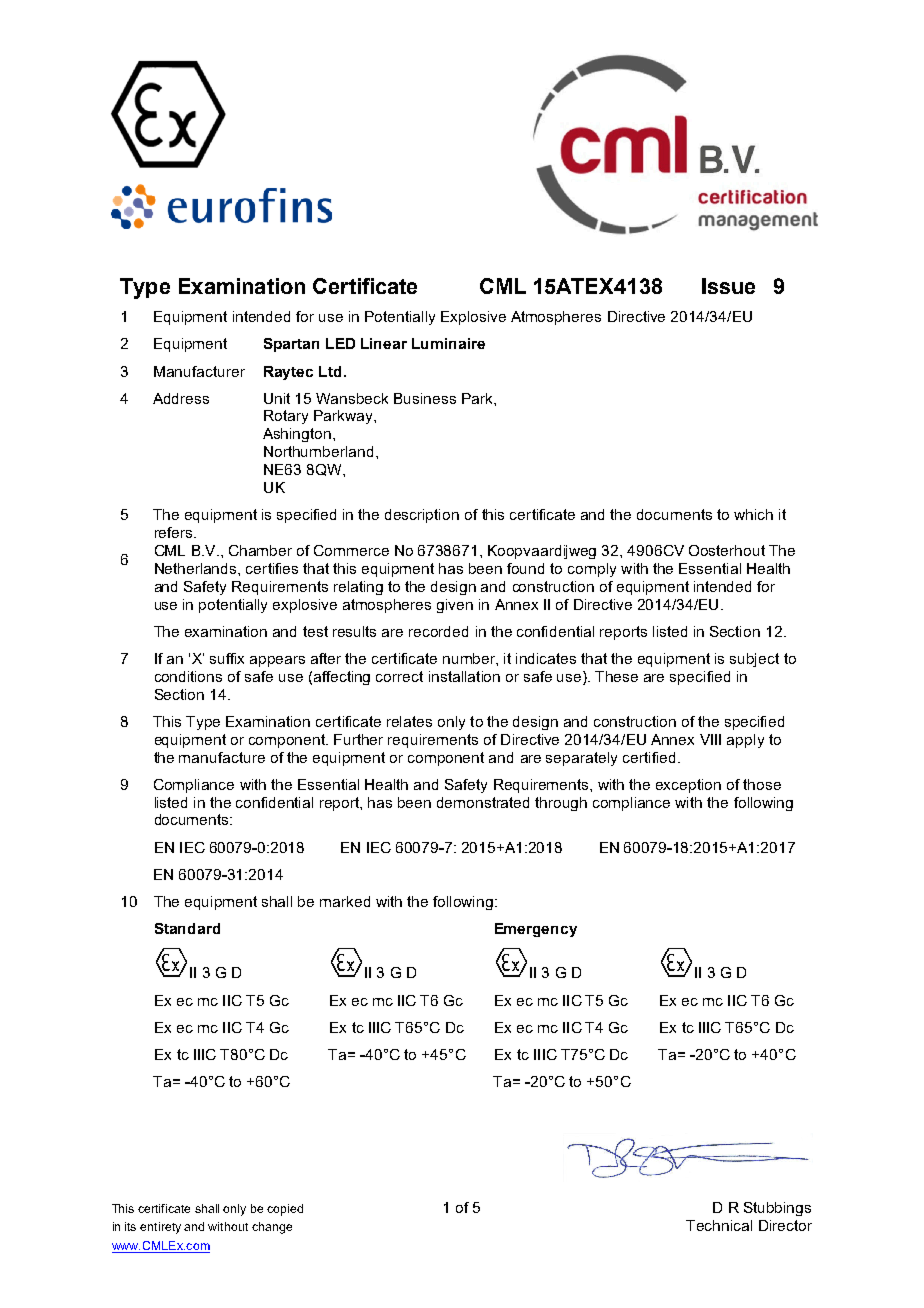 This screenshot has width=924, height=1308. Describe the element at coordinates (448, 343) in the screenshot. I see `Luminaire` at that location.
